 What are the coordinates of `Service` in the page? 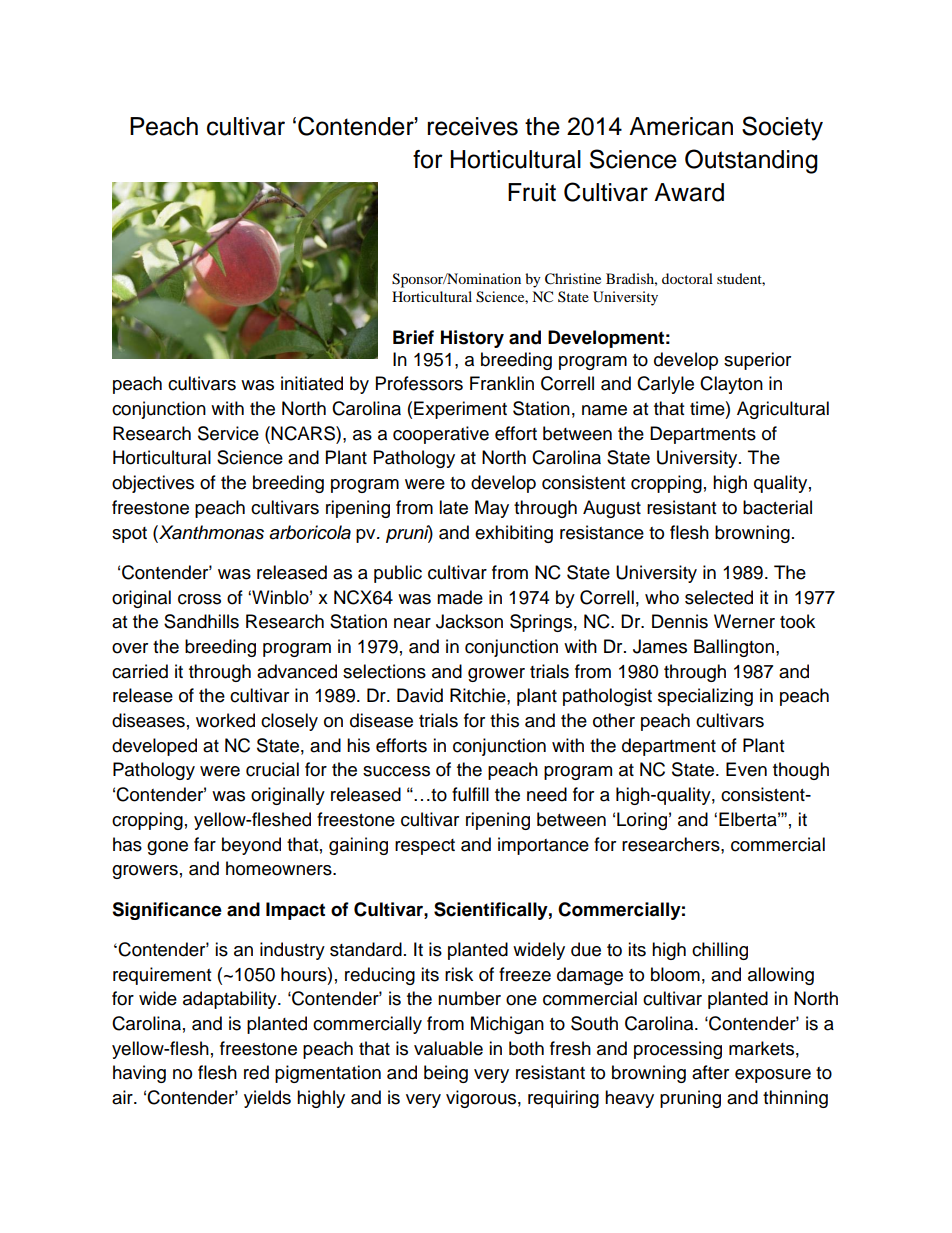 It's located at (228, 433).
